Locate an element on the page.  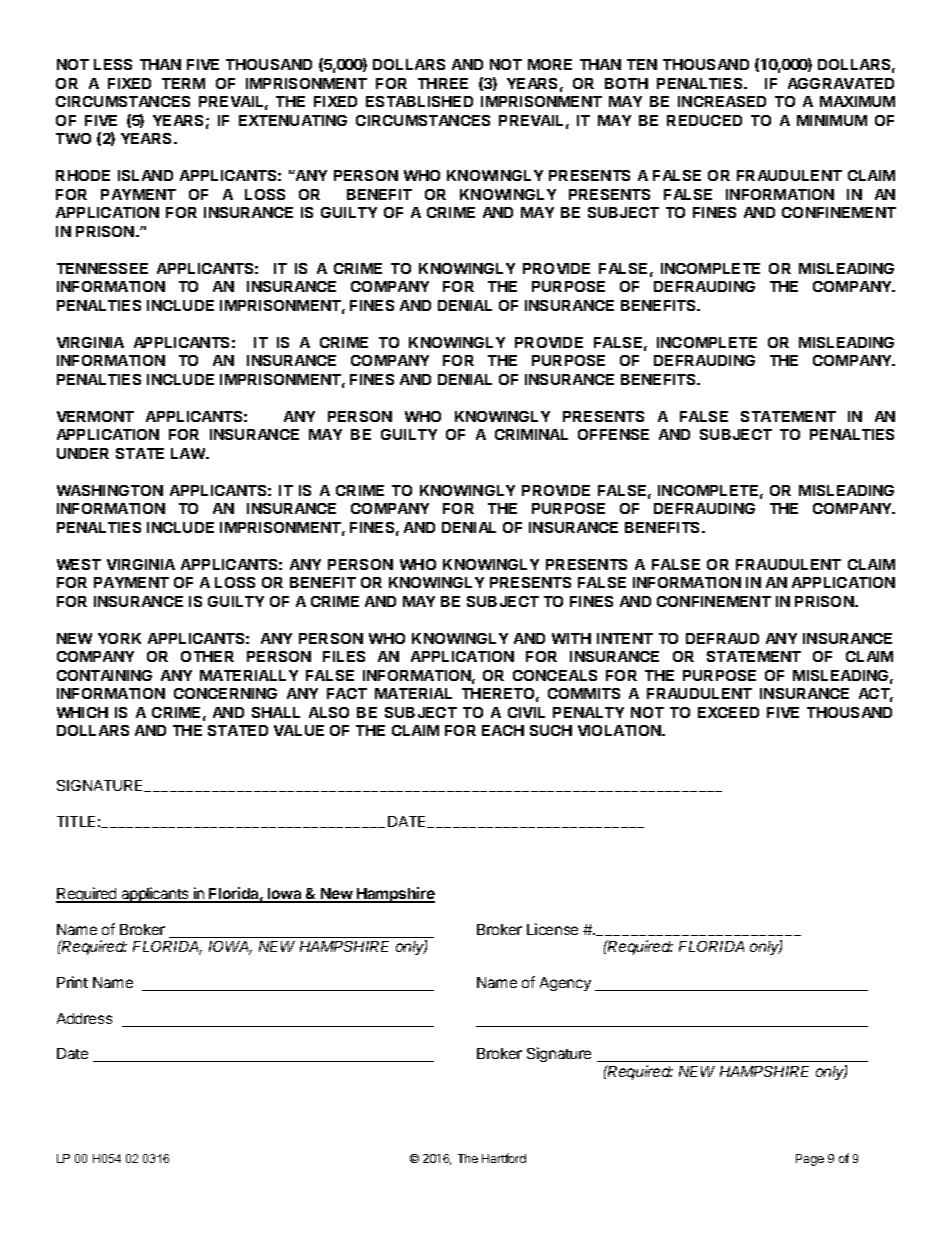
WASHINGTON is located at coordinates (110, 490).
